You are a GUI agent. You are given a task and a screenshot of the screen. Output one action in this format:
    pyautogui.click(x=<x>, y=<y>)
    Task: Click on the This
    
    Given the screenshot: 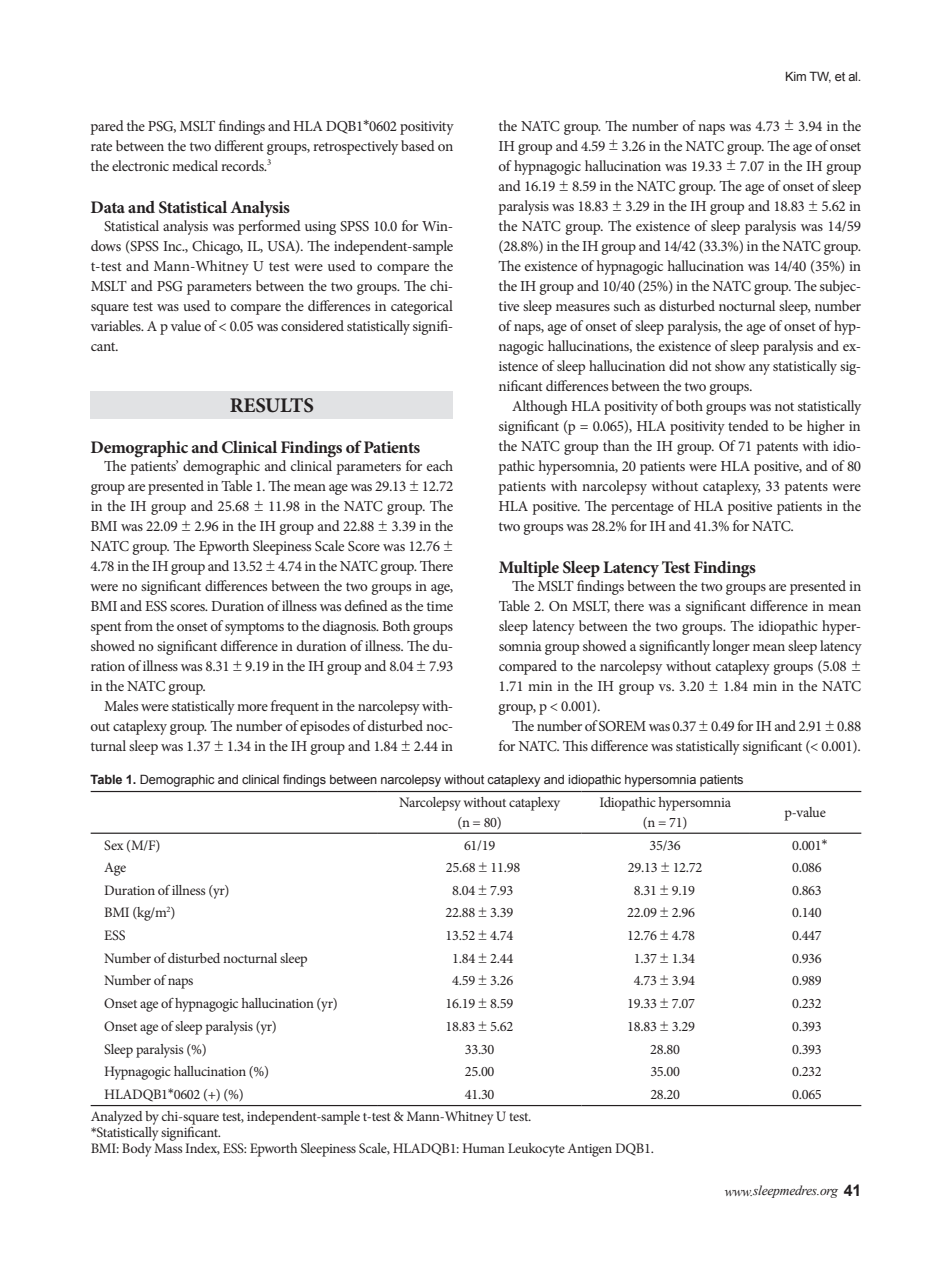 What is the action you would take?
    pyautogui.click(x=575, y=745)
